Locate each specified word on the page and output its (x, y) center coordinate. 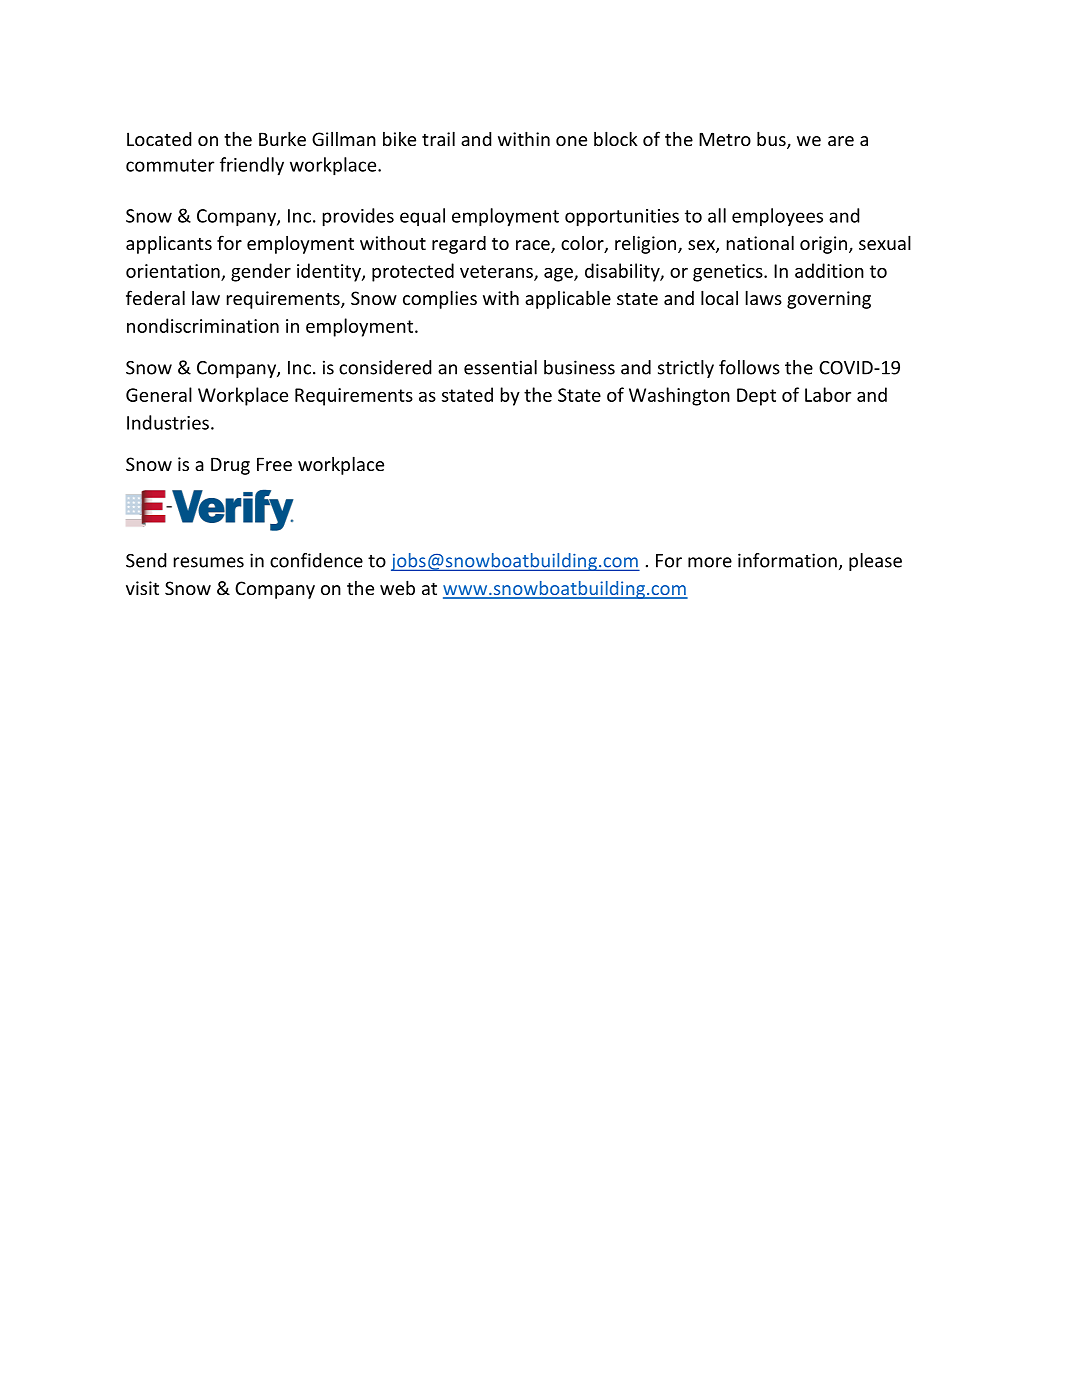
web (397, 587)
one (571, 141)
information (787, 560)
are (841, 141)
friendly (252, 166)
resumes (209, 562)
